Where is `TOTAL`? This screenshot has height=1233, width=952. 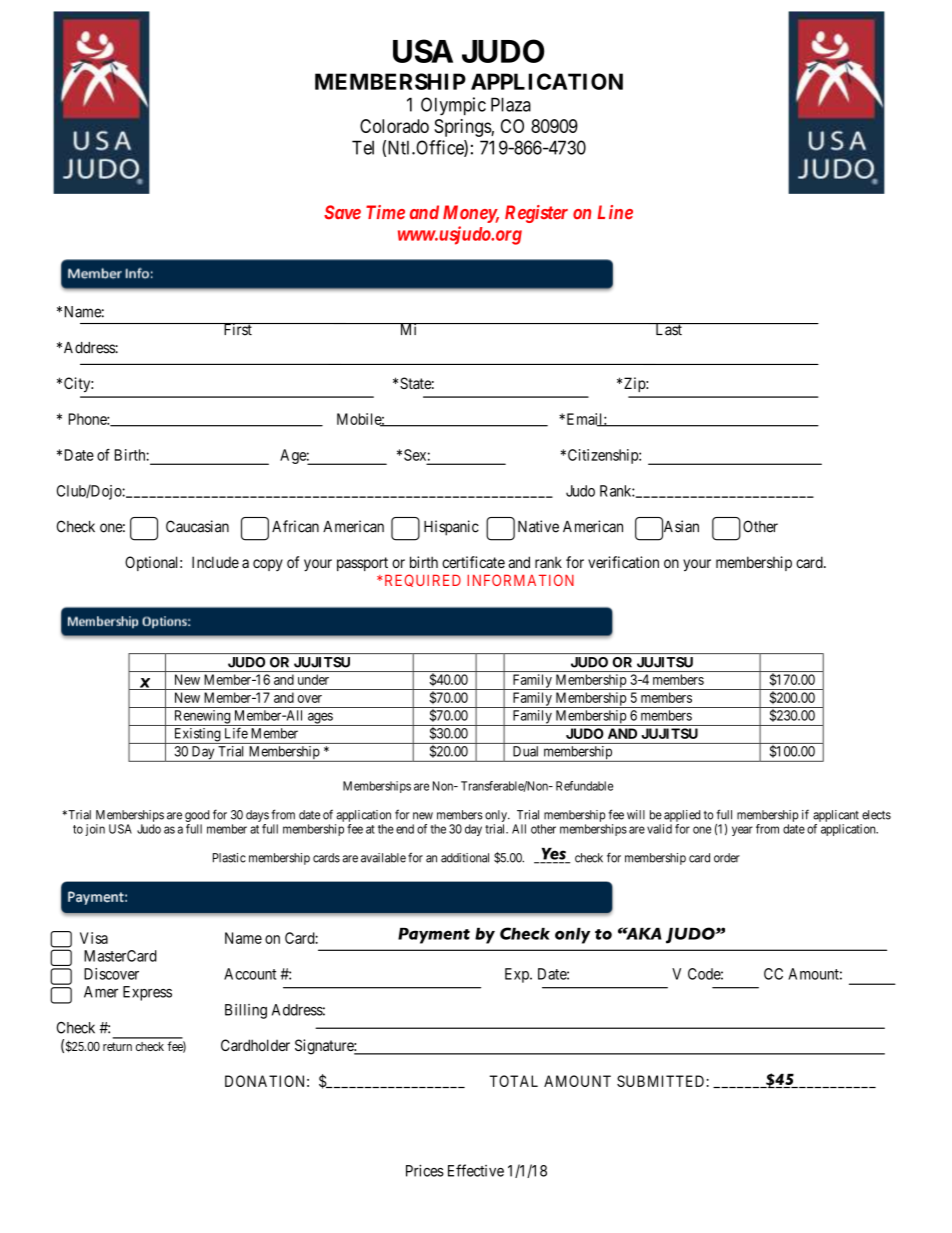
TOTAL is located at coordinates (514, 1081).
